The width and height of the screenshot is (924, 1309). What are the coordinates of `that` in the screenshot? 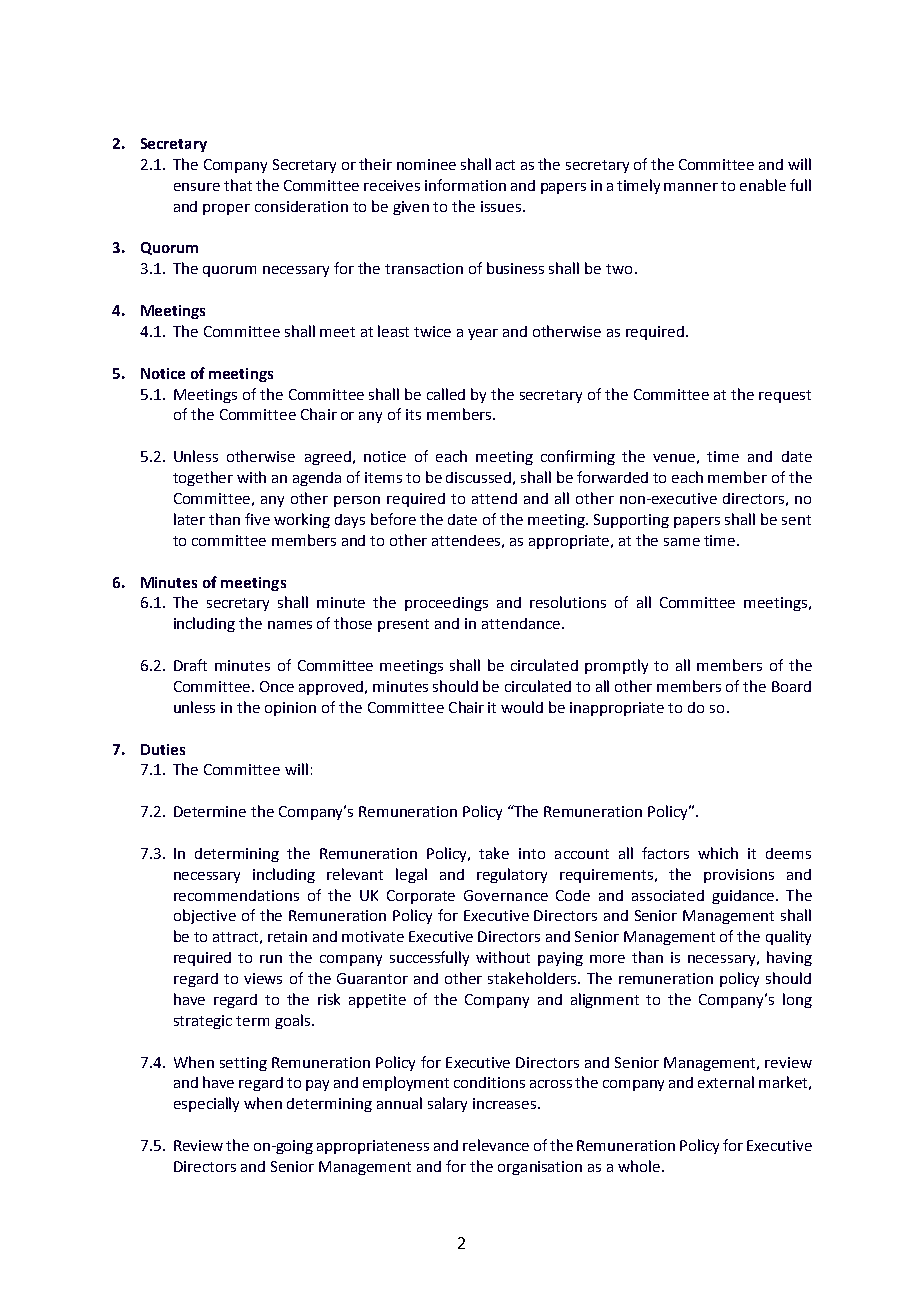 It's located at (238, 185).
